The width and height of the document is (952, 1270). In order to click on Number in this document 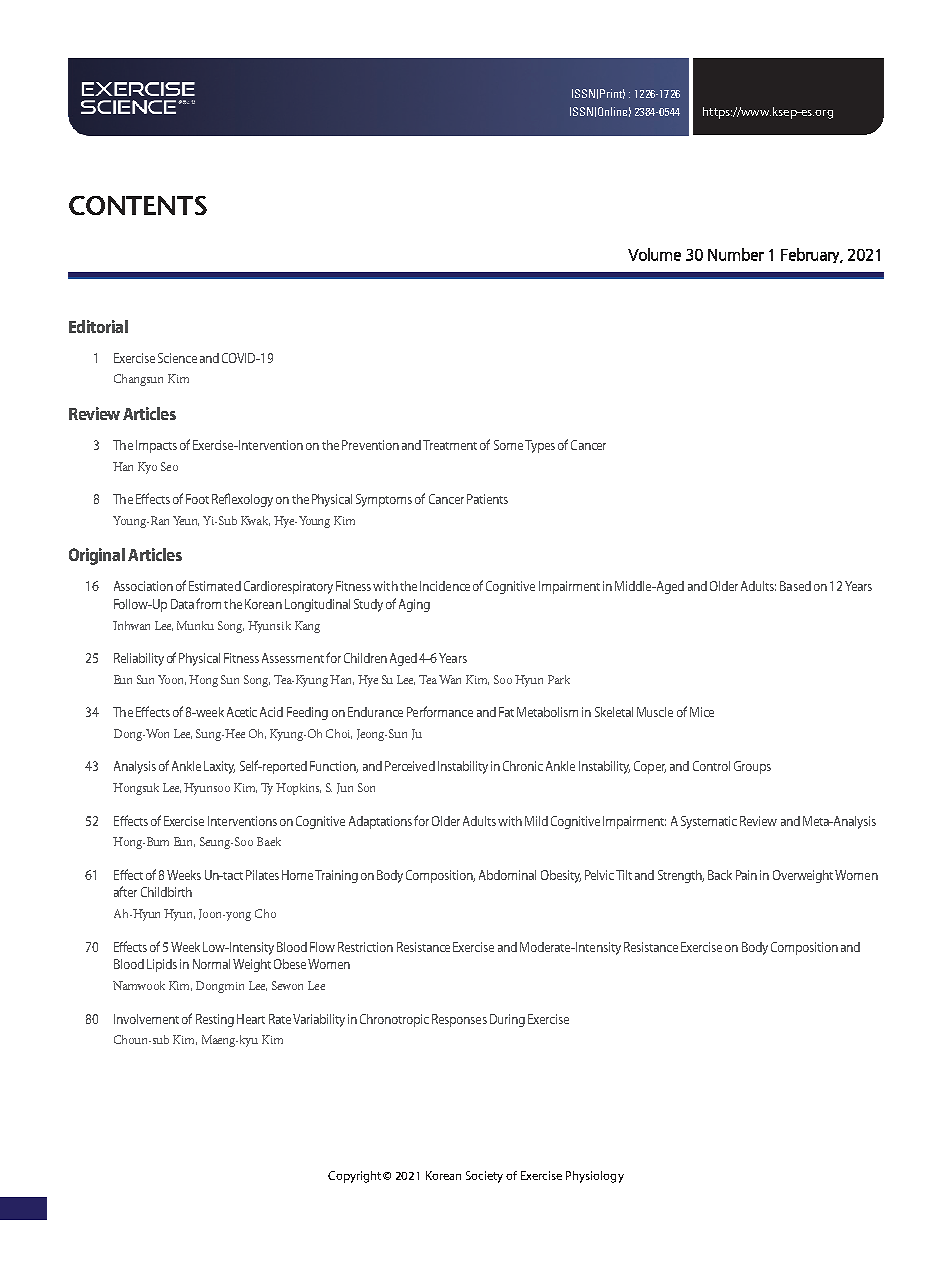, I will do `click(736, 254)`.
